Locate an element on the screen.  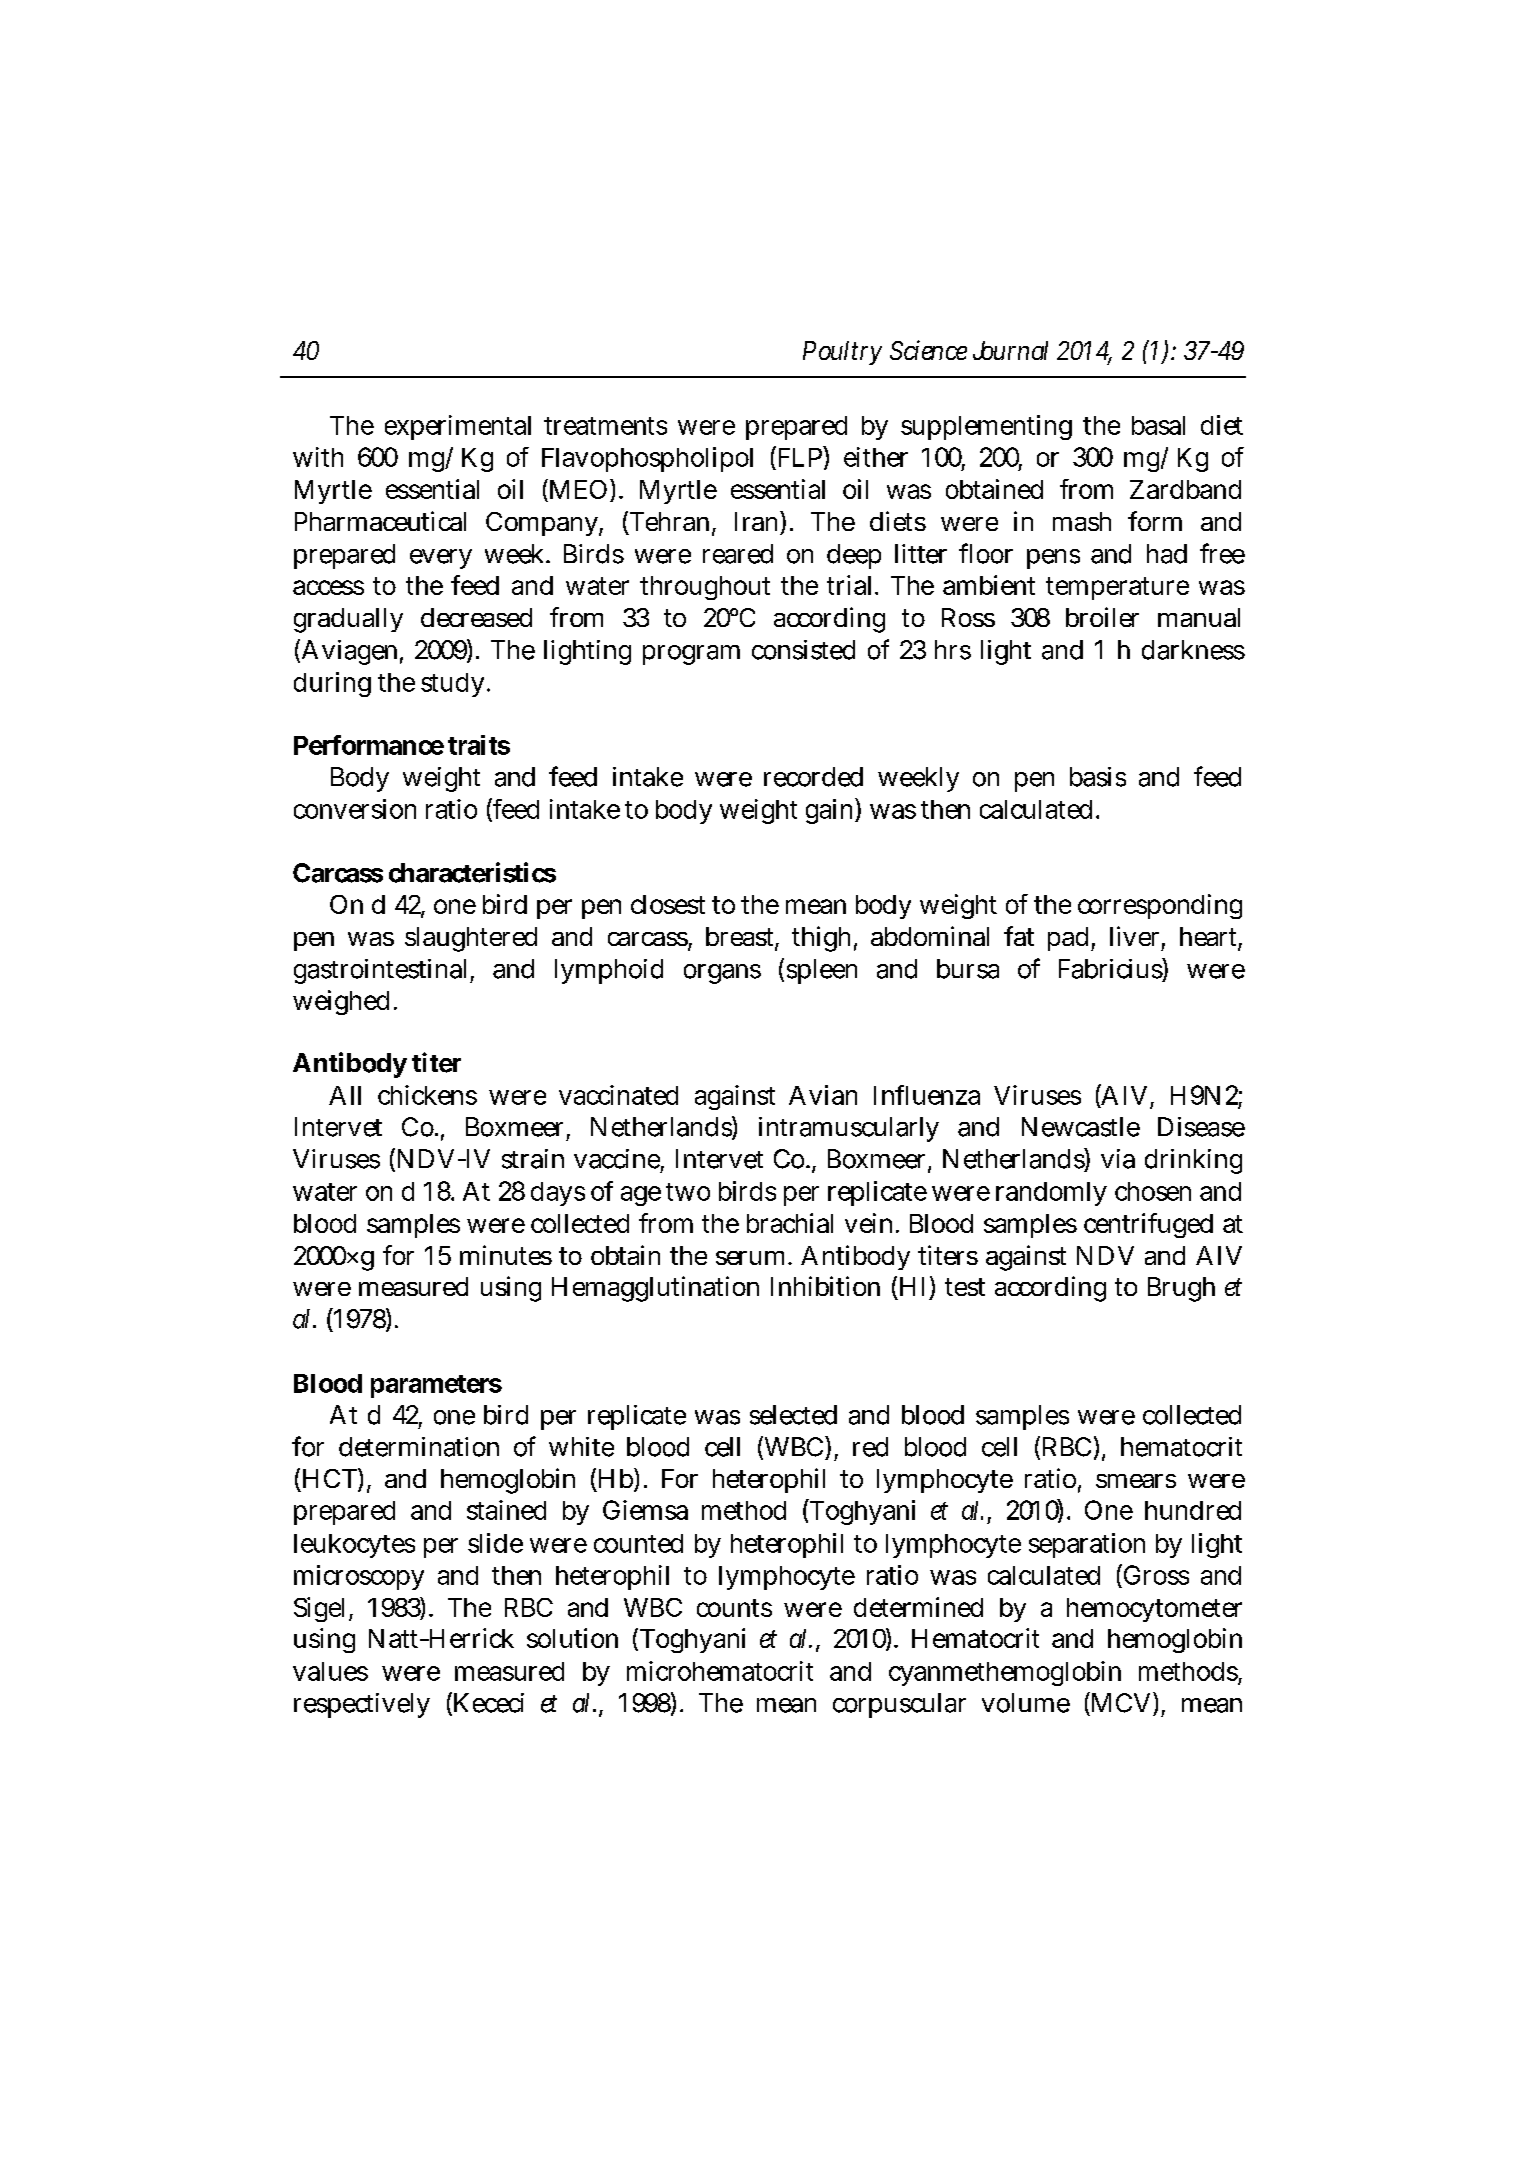
FLP is located at coordinates (801, 456).
